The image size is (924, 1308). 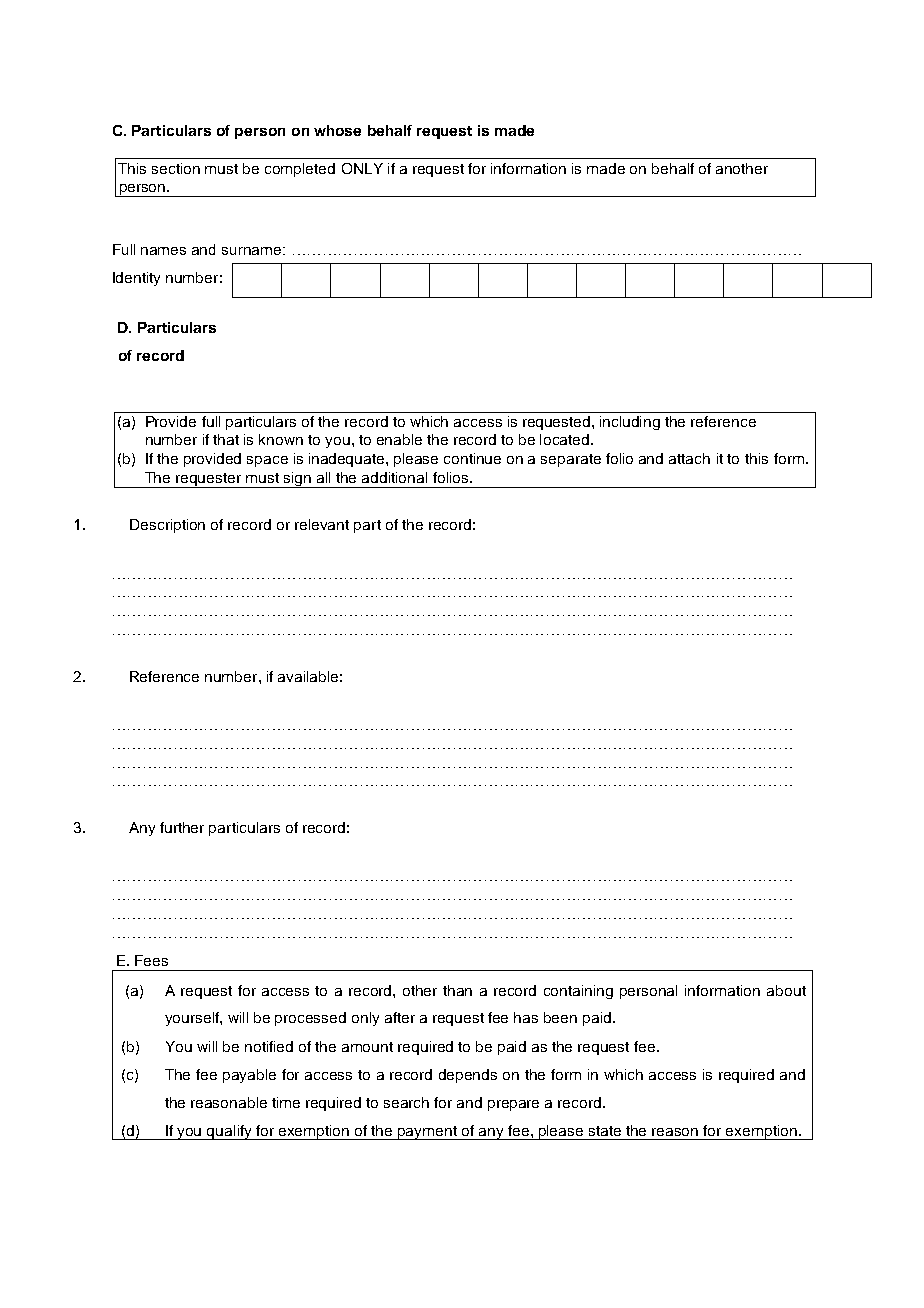 What do you see at coordinates (176, 168) in the screenshot?
I see `section` at bounding box center [176, 168].
